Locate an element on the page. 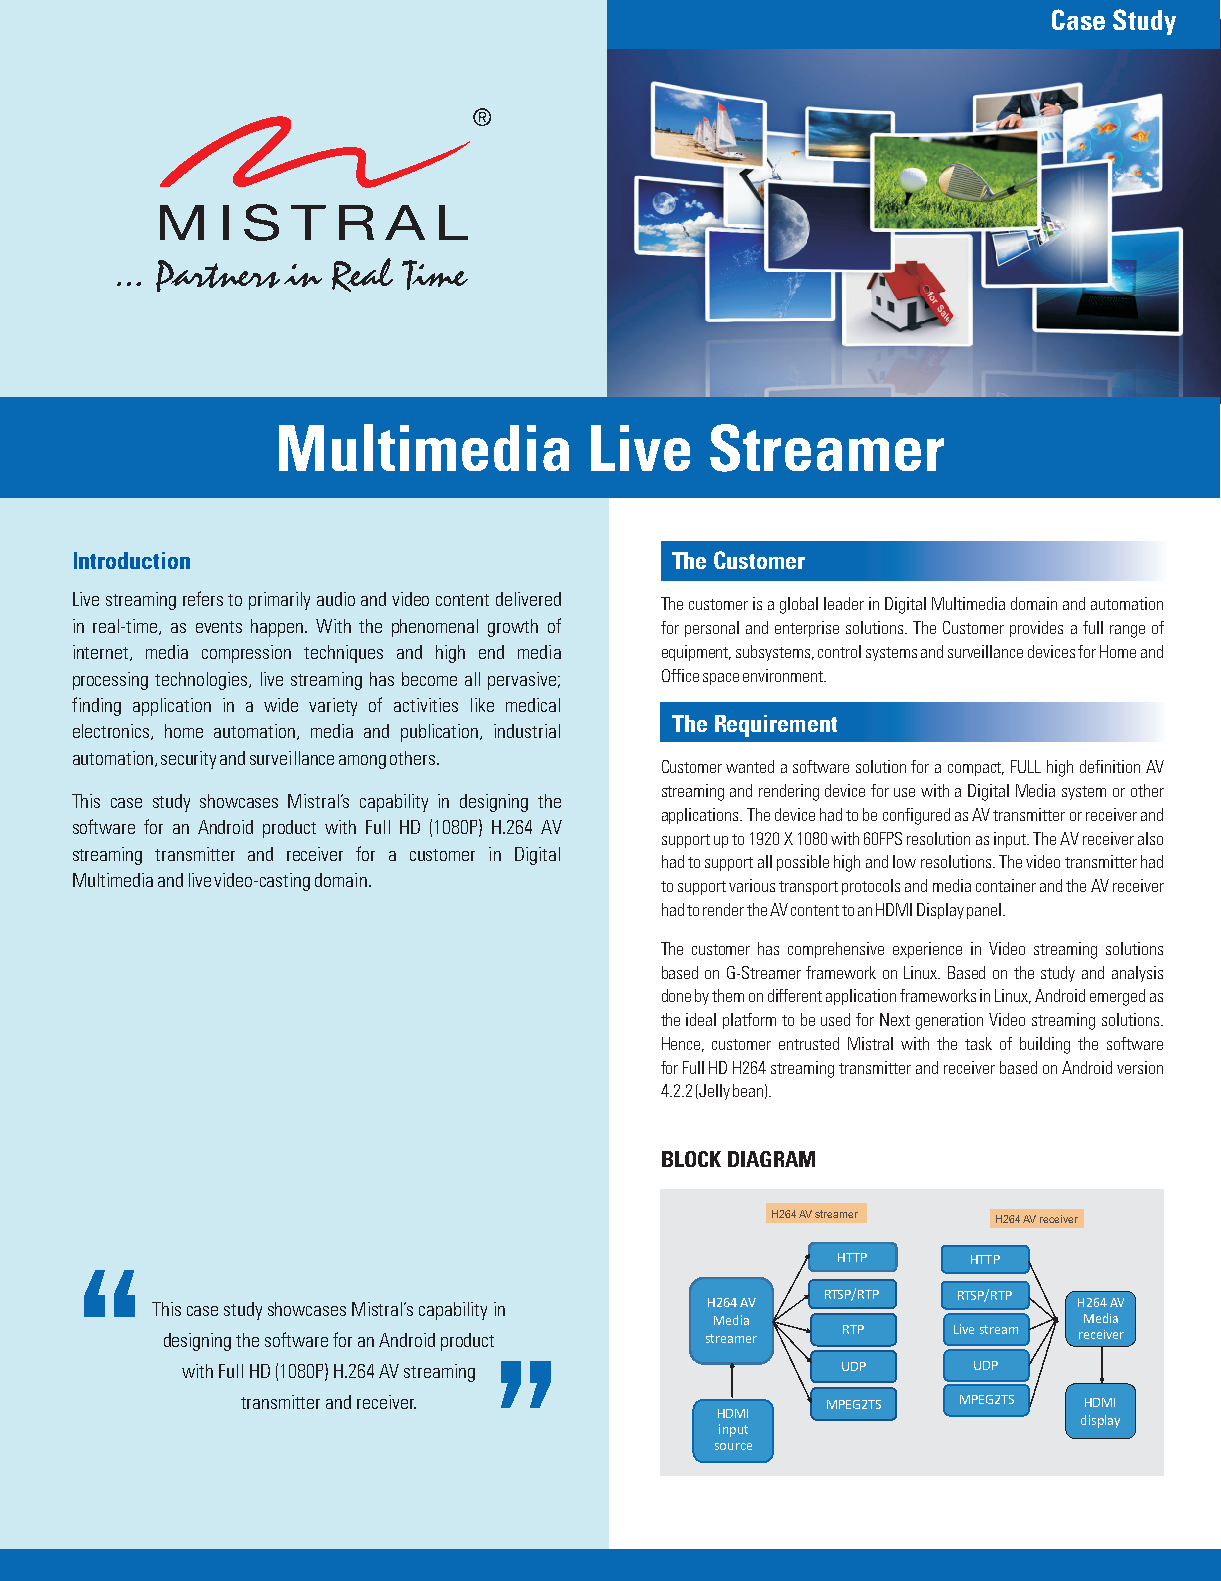  various is located at coordinates (752, 885).
